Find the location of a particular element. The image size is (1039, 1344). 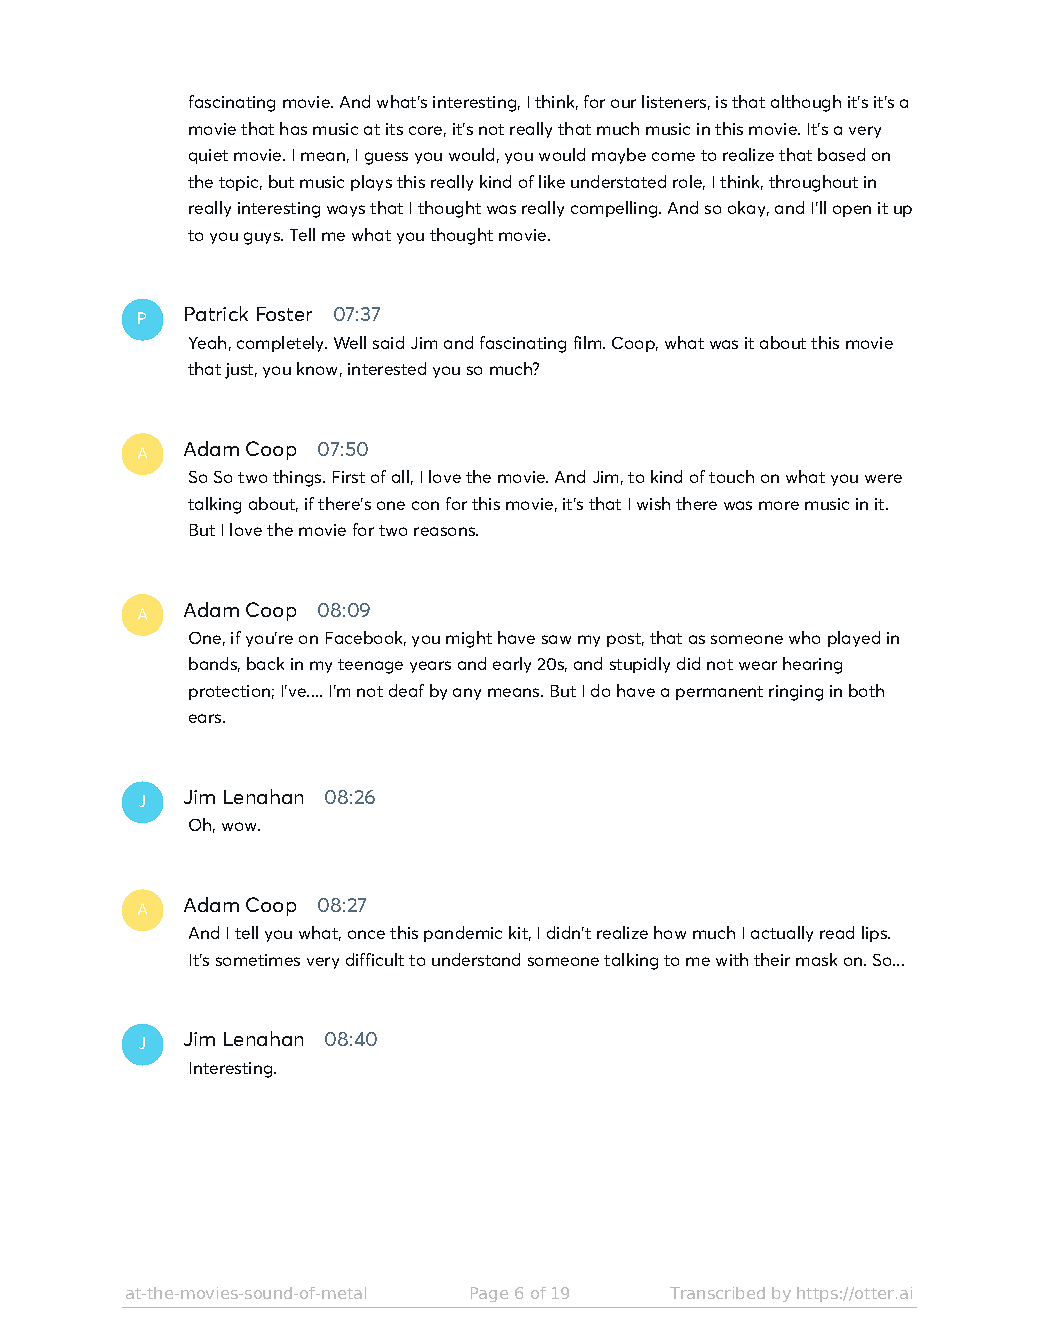

Page is located at coordinates (489, 1294).
